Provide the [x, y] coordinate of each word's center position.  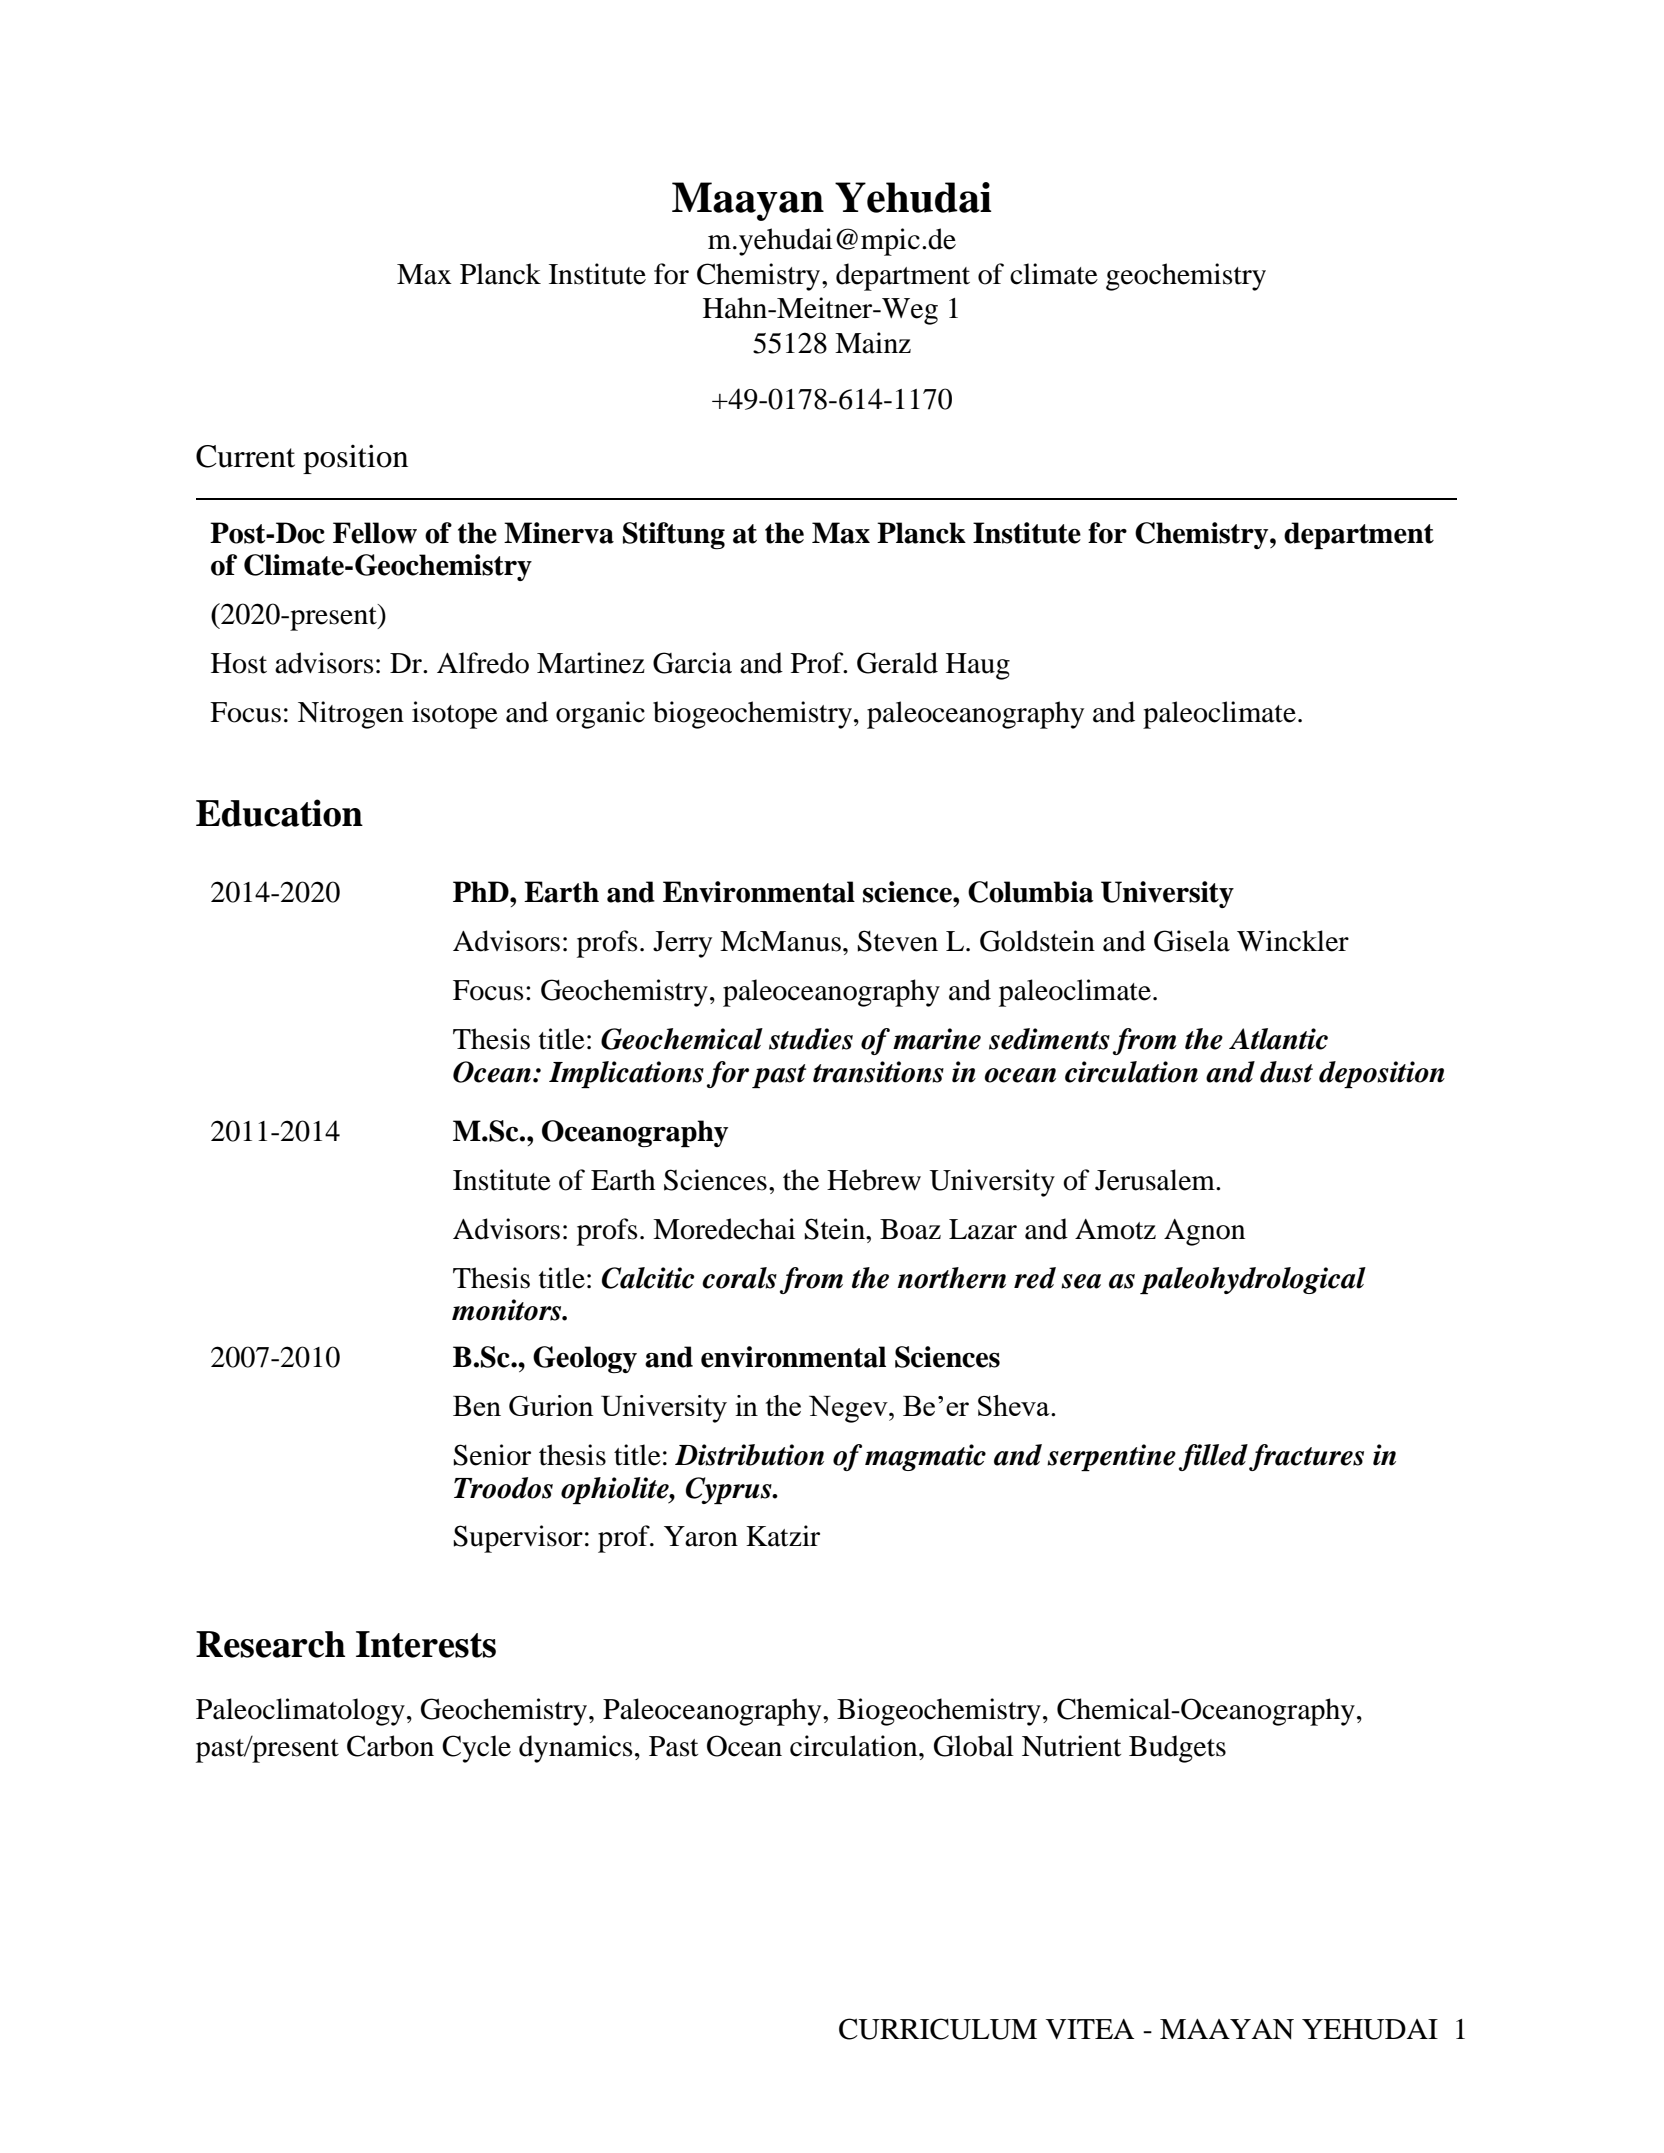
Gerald [897, 663]
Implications [626, 1074]
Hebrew [874, 1180]
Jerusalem [1156, 1180]
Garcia [692, 663]
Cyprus [730, 1490]
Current [245, 456]
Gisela [1192, 941]
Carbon [390, 1746]
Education [279, 813]
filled [1213, 1457]
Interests [426, 1644]
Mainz [873, 343]
